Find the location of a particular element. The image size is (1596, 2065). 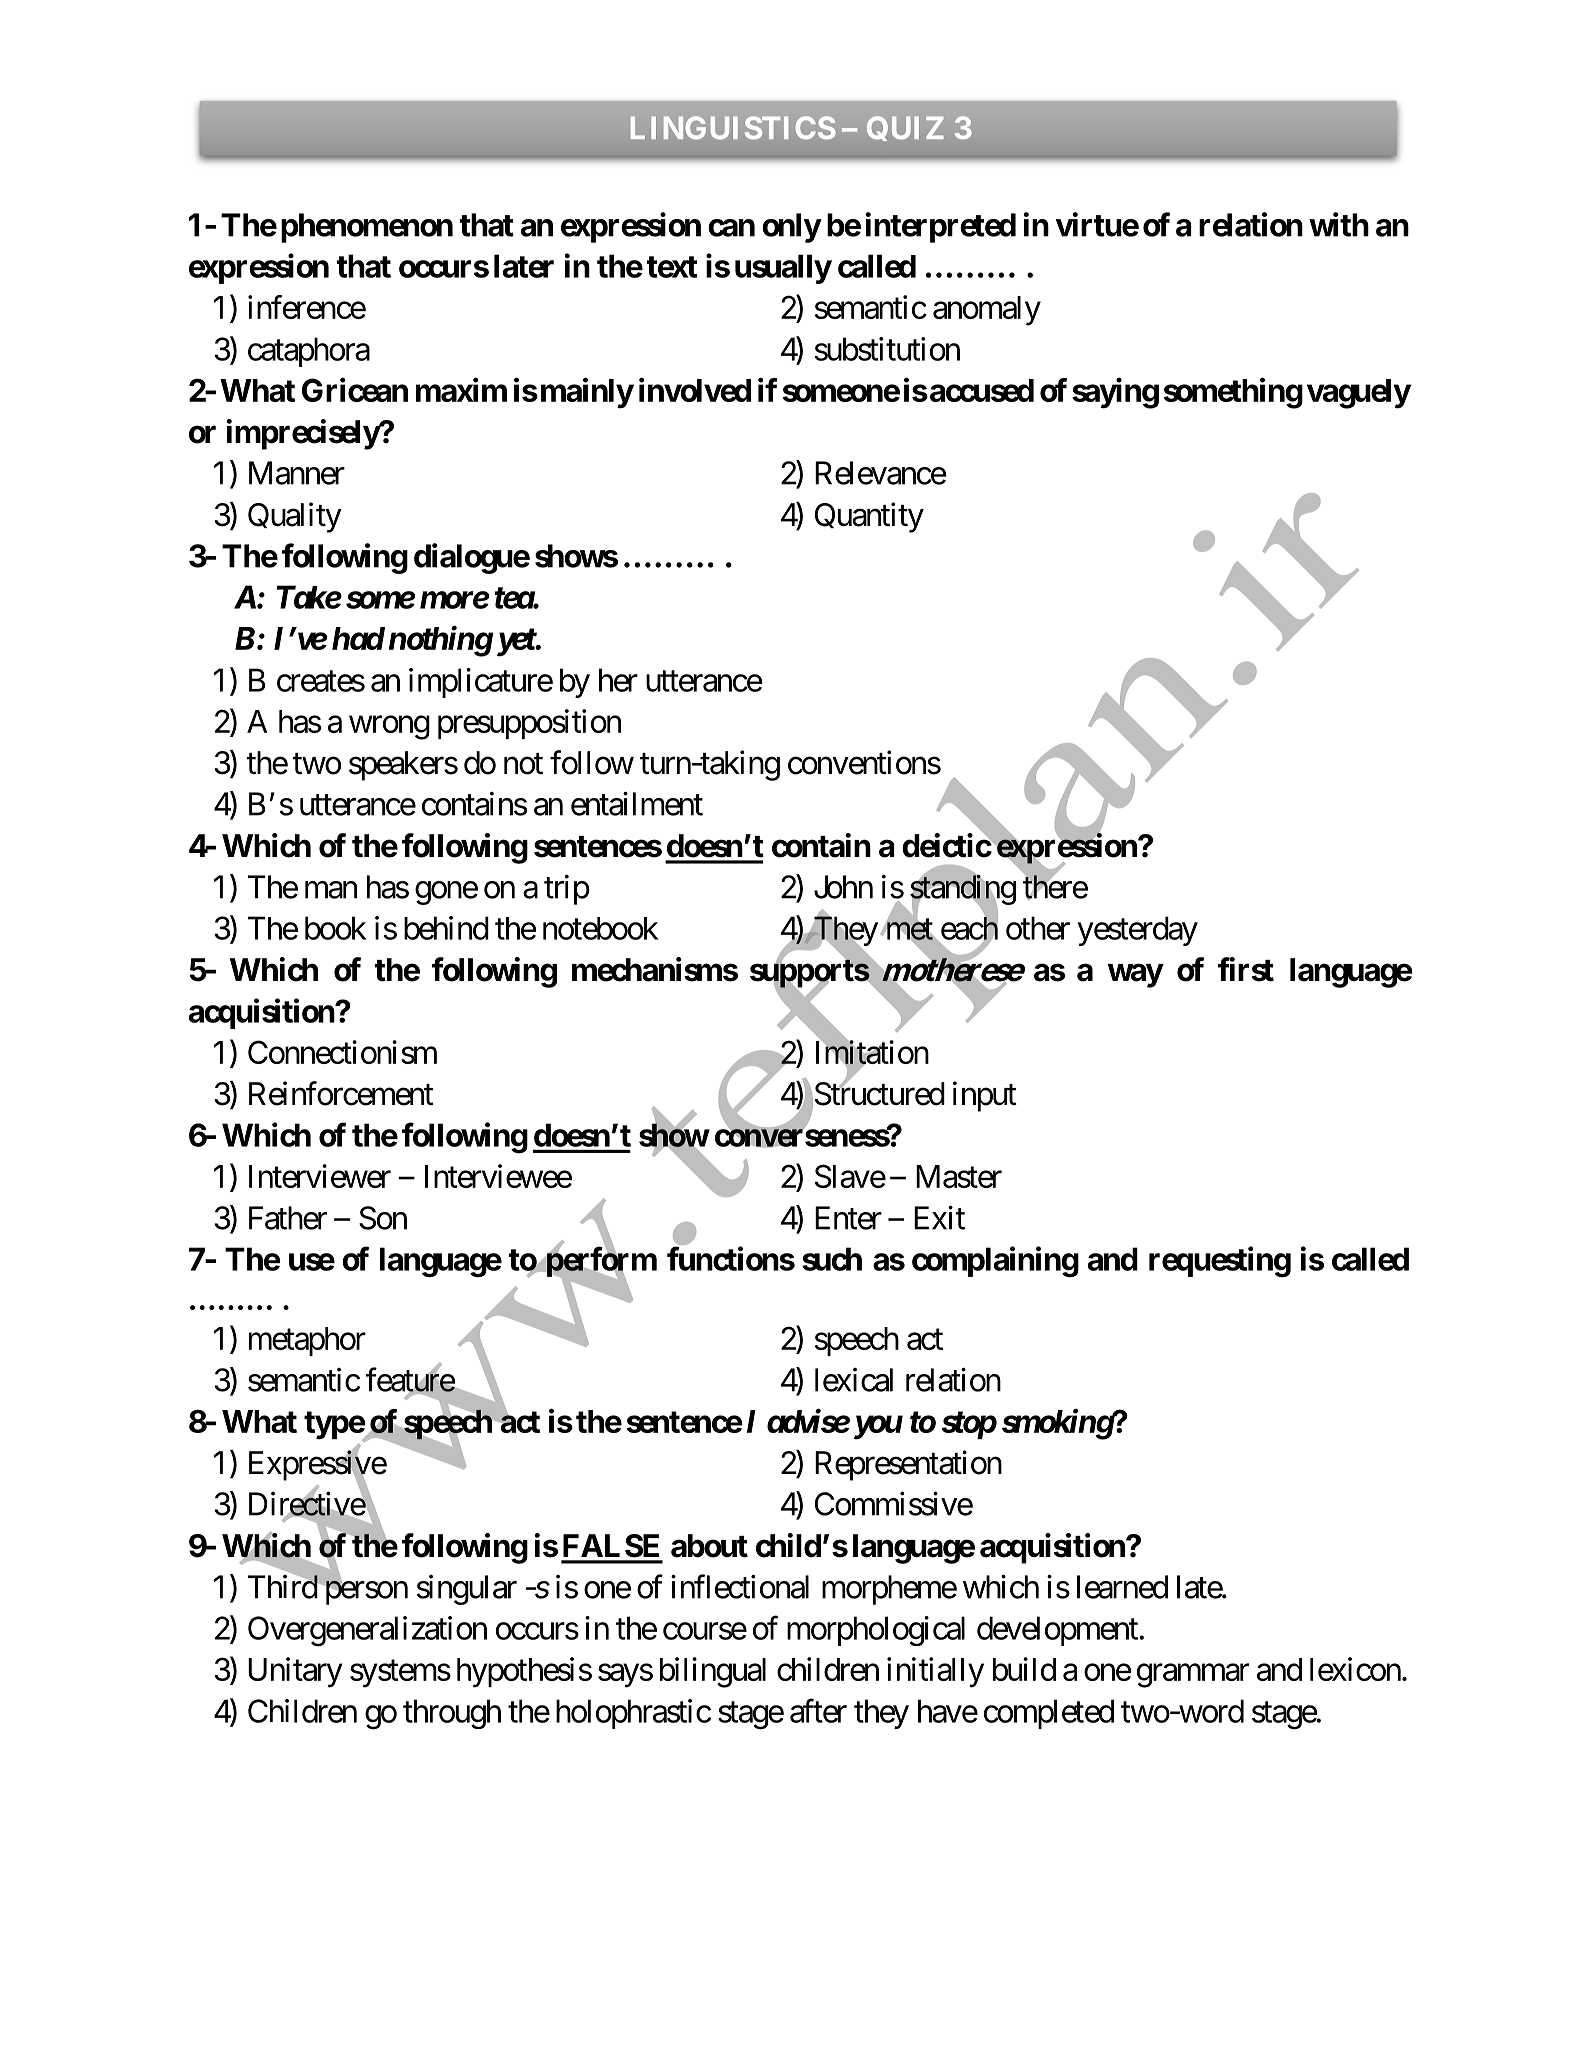

first is located at coordinates (1246, 969).
